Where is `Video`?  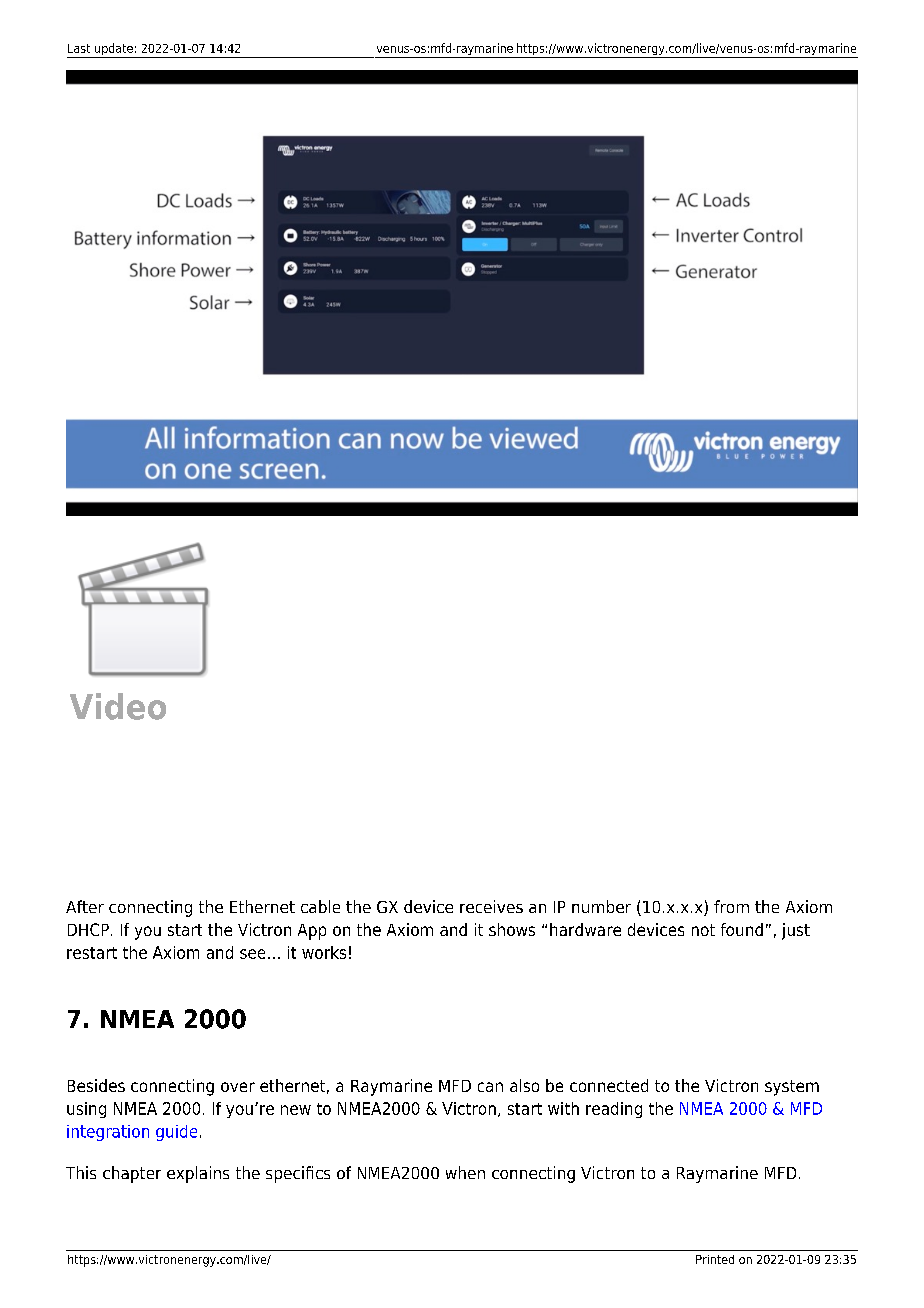
Video is located at coordinates (118, 706).
